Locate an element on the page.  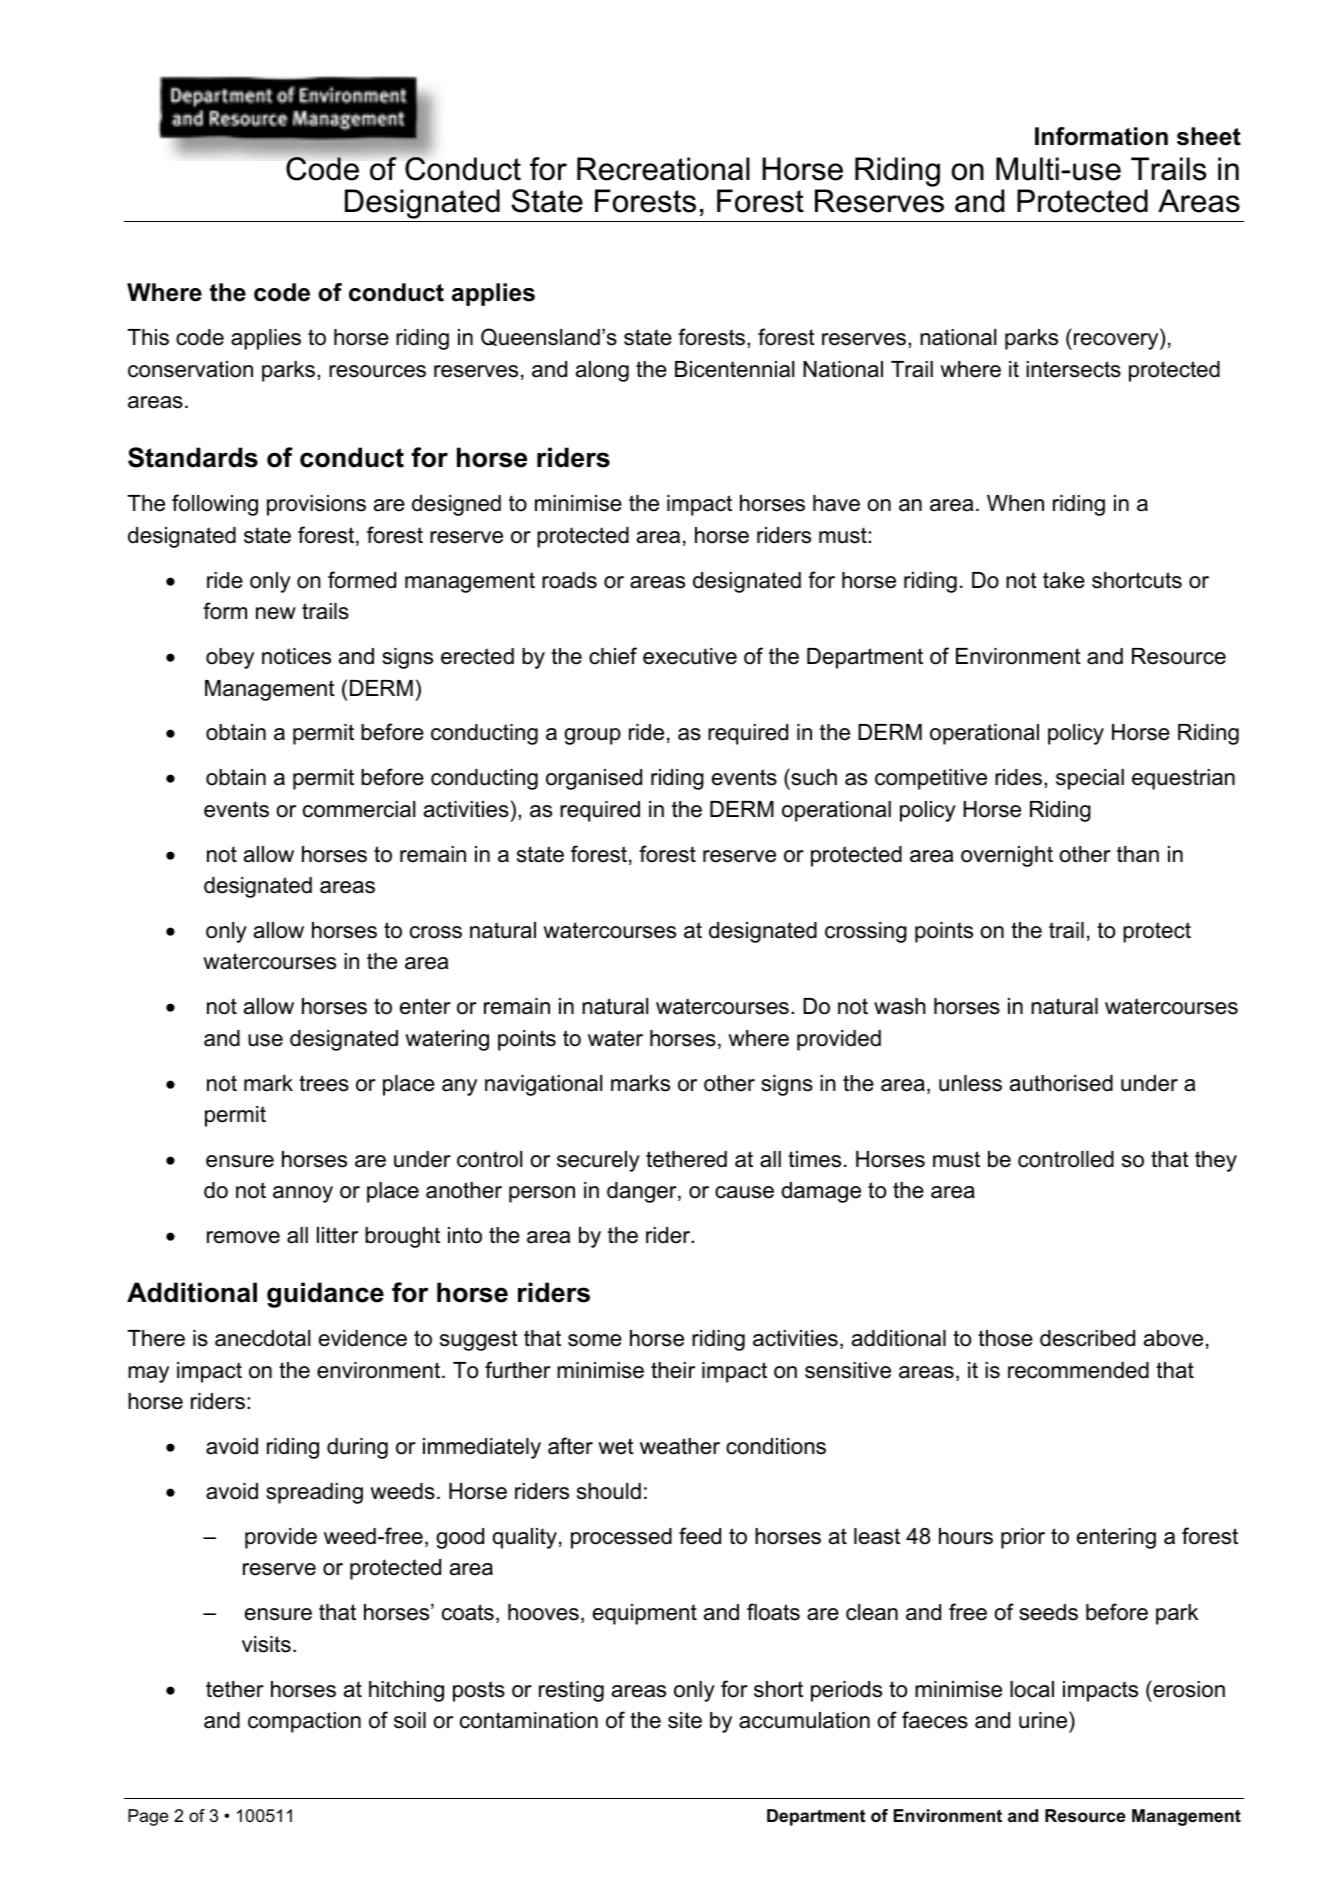
authorised is located at coordinates (1061, 1083).
